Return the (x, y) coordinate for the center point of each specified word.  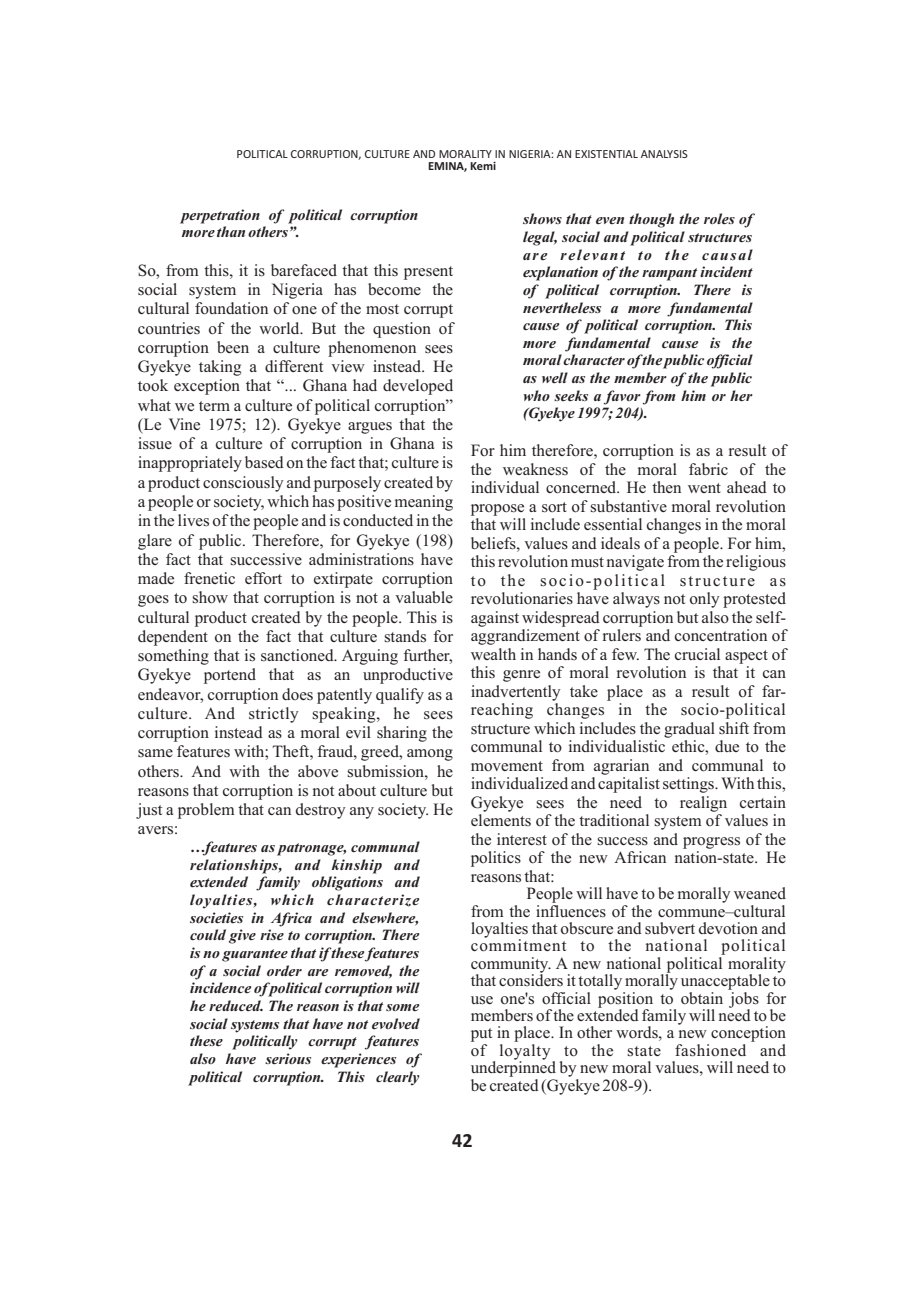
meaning (424, 503)
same (155, 753)
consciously (243, 484)
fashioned (710, 1050)
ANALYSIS (664, 154)
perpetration (220, 216)
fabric (708, 469)
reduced (236, 1005)
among (430, 755)
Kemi (483, 166)
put (481, 1036)
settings (689, 785)
